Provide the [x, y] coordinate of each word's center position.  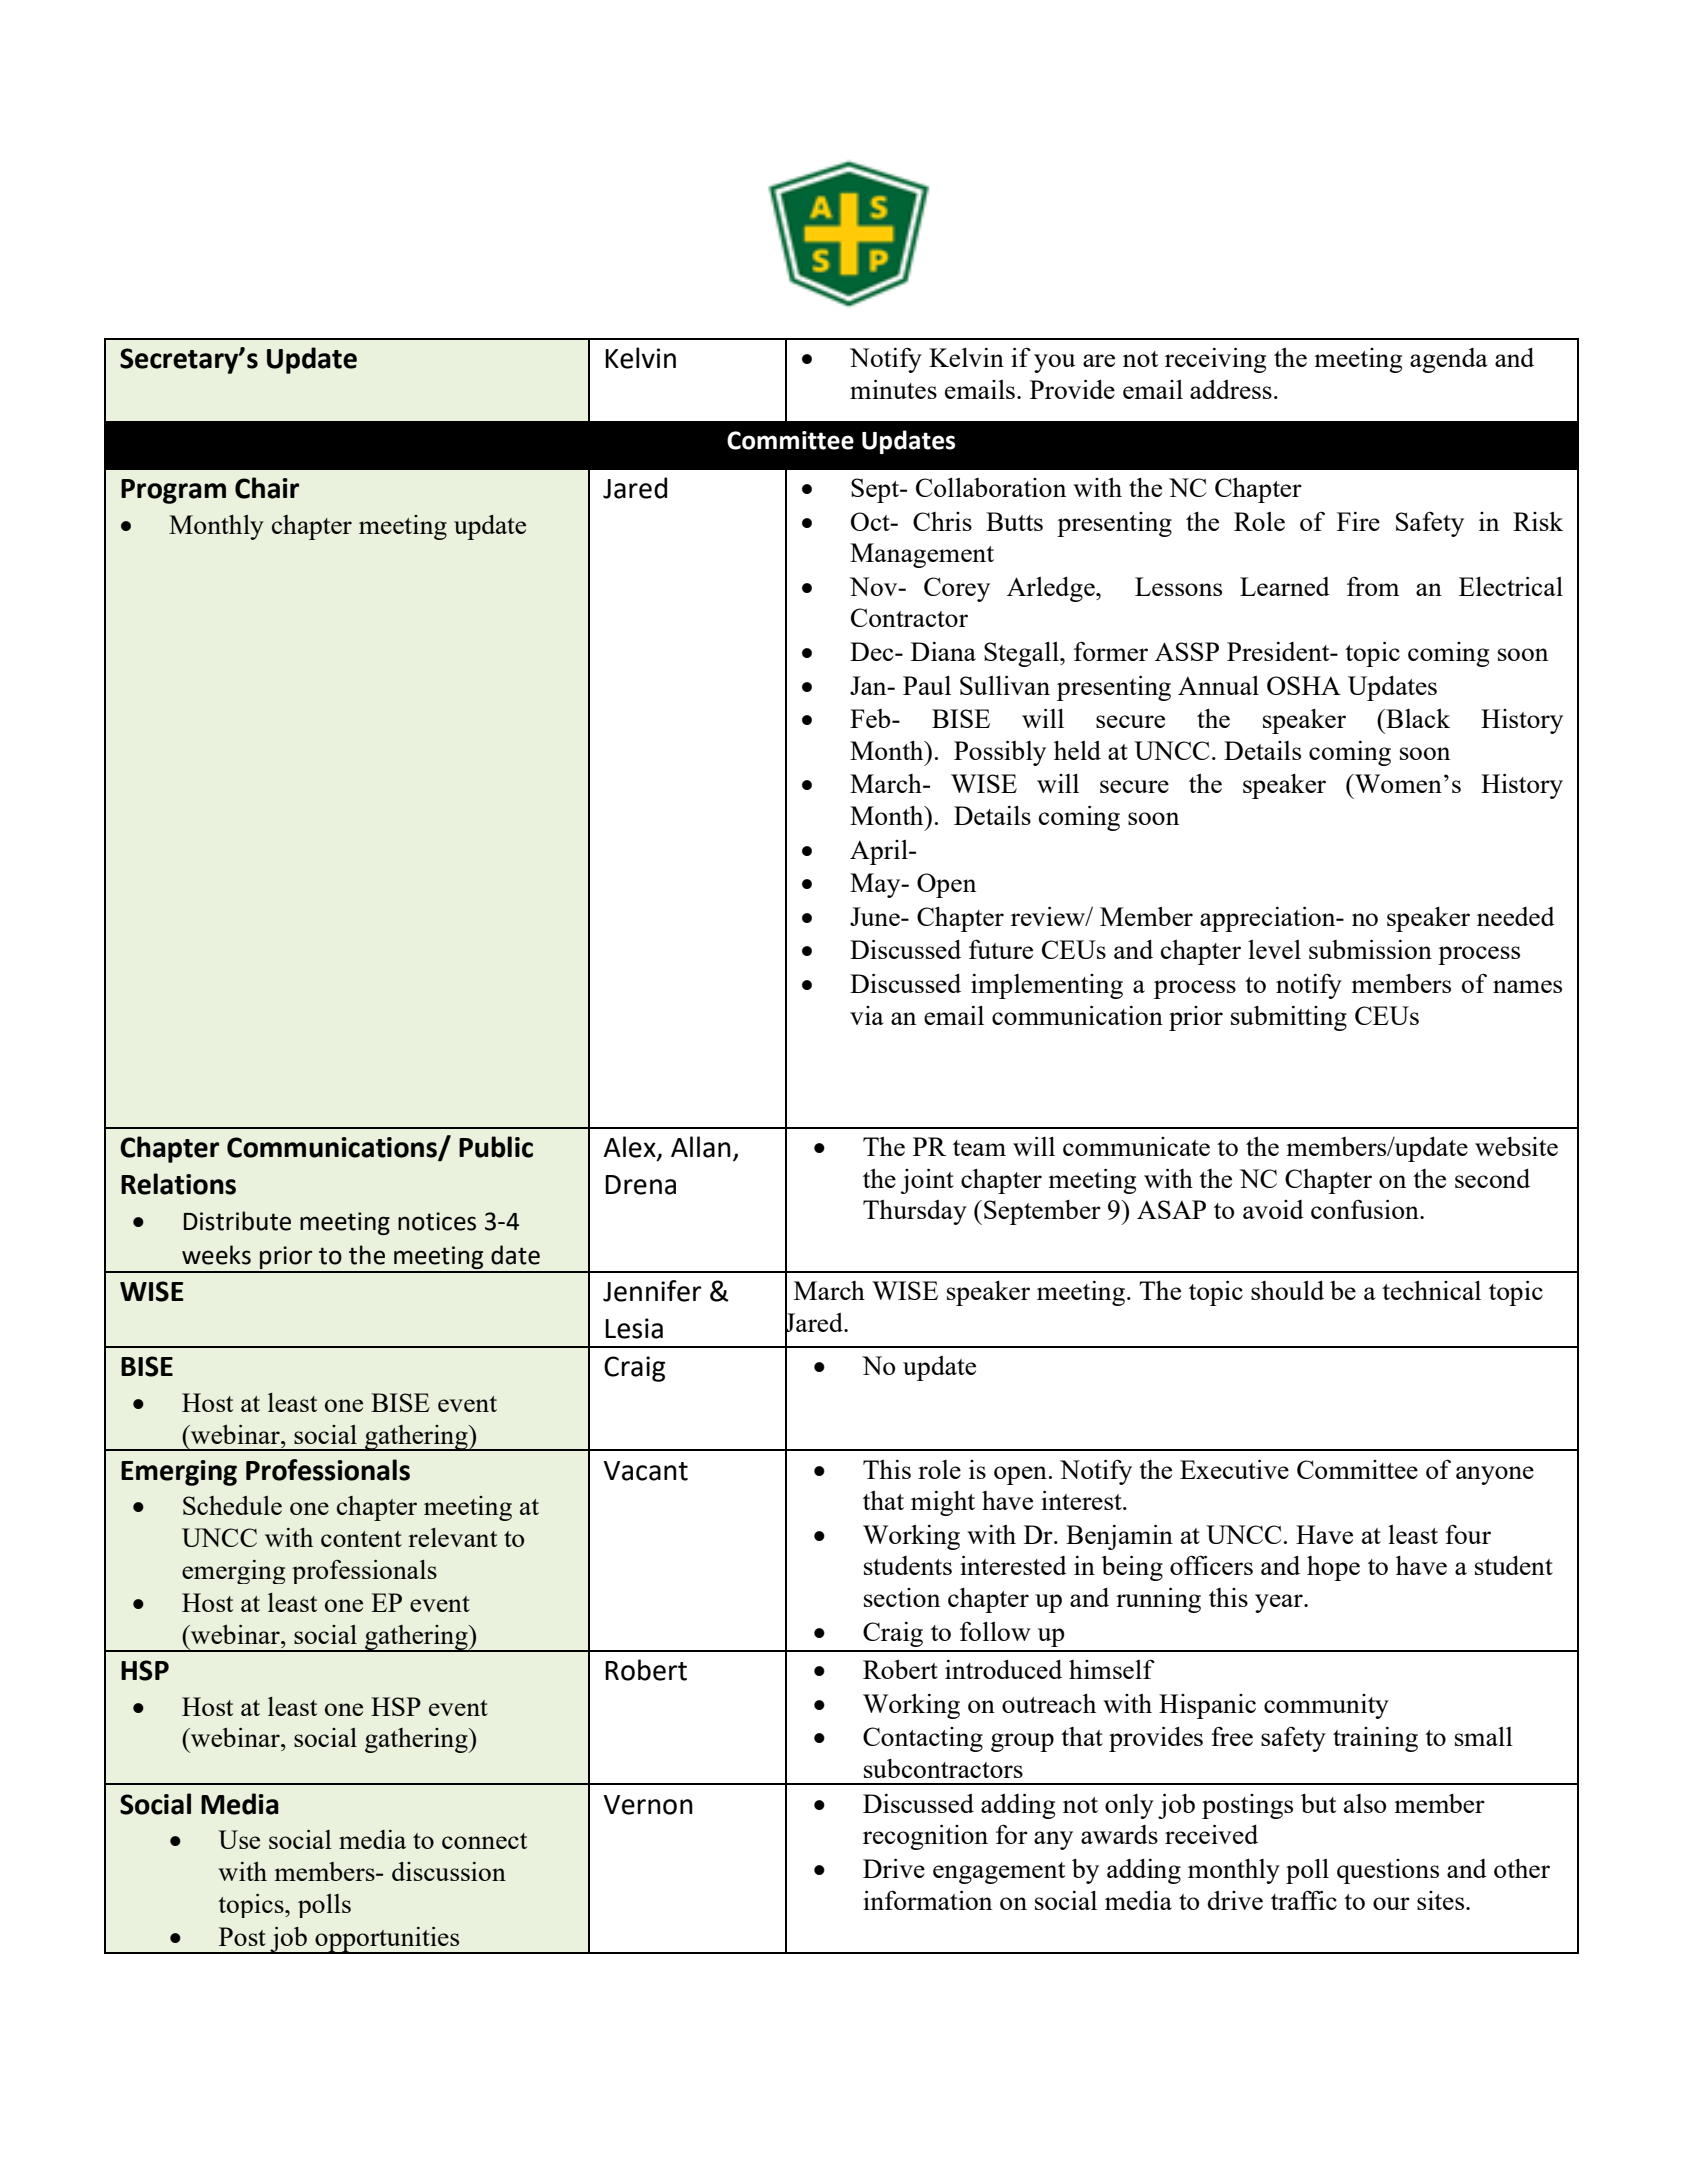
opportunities [387, 1940]
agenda [1449, 360]
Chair [267, 488]
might [943, 1503]
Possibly [1000, 753]
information [927, 1900]
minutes [893, 389]
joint [927, 1181]
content [361, 1539]
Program [173, 491]
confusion [1366, 1209]
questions [1388, 1871]
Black [1417, 718]
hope [1333, 1568]
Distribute [237, 1221]
